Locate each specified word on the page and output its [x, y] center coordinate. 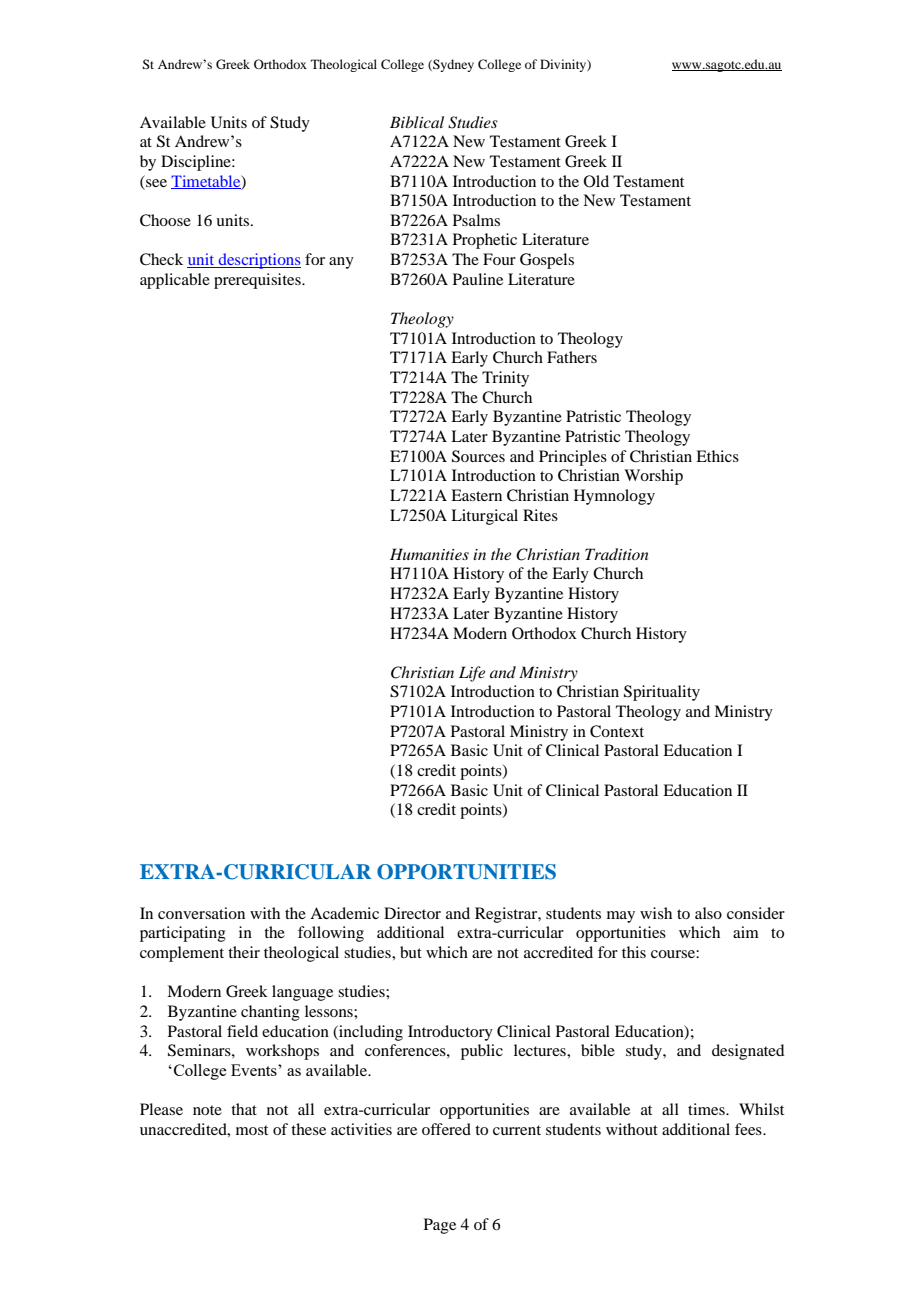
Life [472, 674]
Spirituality [662, 693]
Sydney [452, 65]
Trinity [505, 379]
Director [412, 913]
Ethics [717, 456]
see [156, 183]
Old [596, 181]
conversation [201, 913]
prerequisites [258, 281]
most [252, 1130]
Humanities [429, 554]
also [708, 913]
